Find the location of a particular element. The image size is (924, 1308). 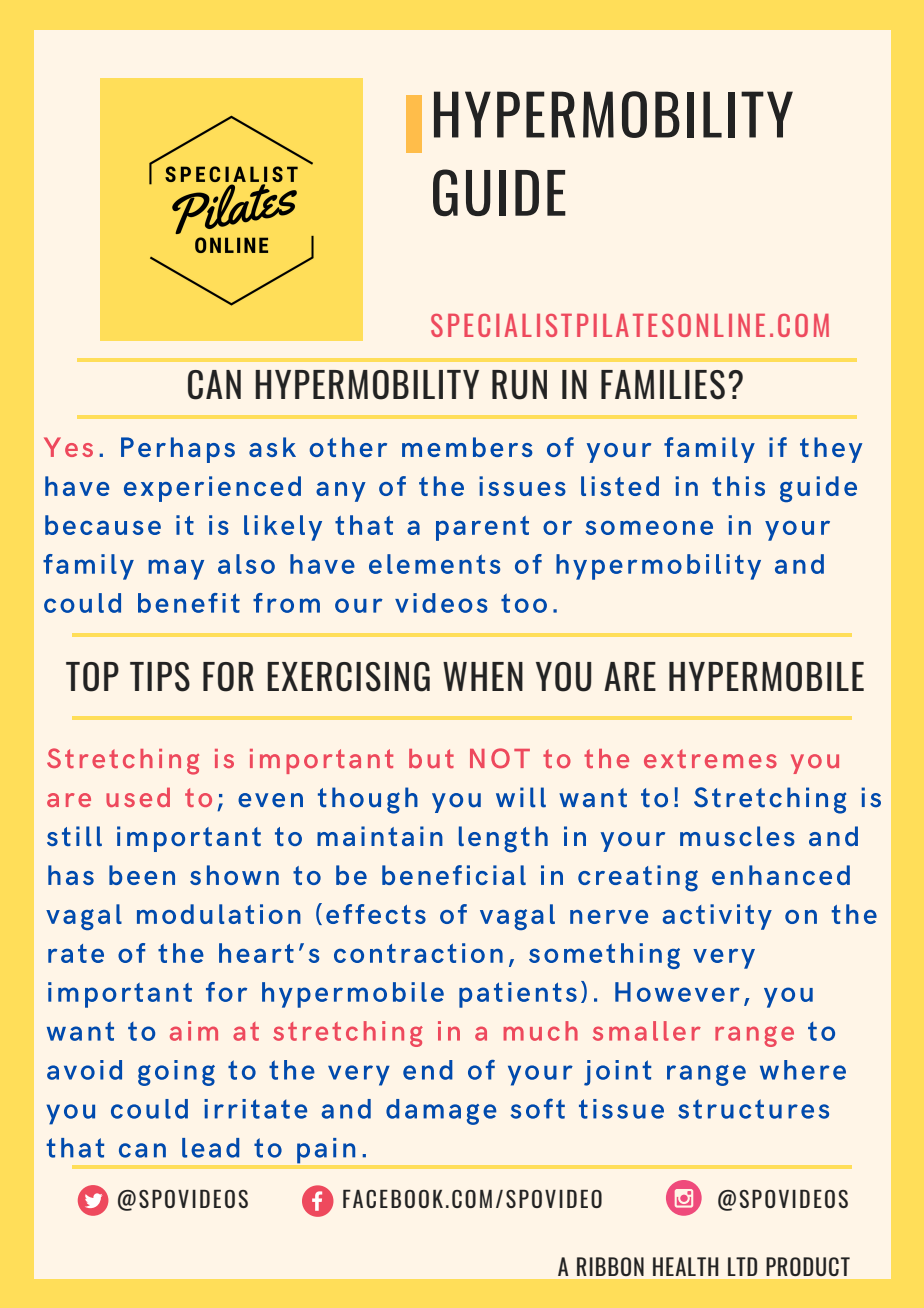

members is located at coordinates (467, 447).
